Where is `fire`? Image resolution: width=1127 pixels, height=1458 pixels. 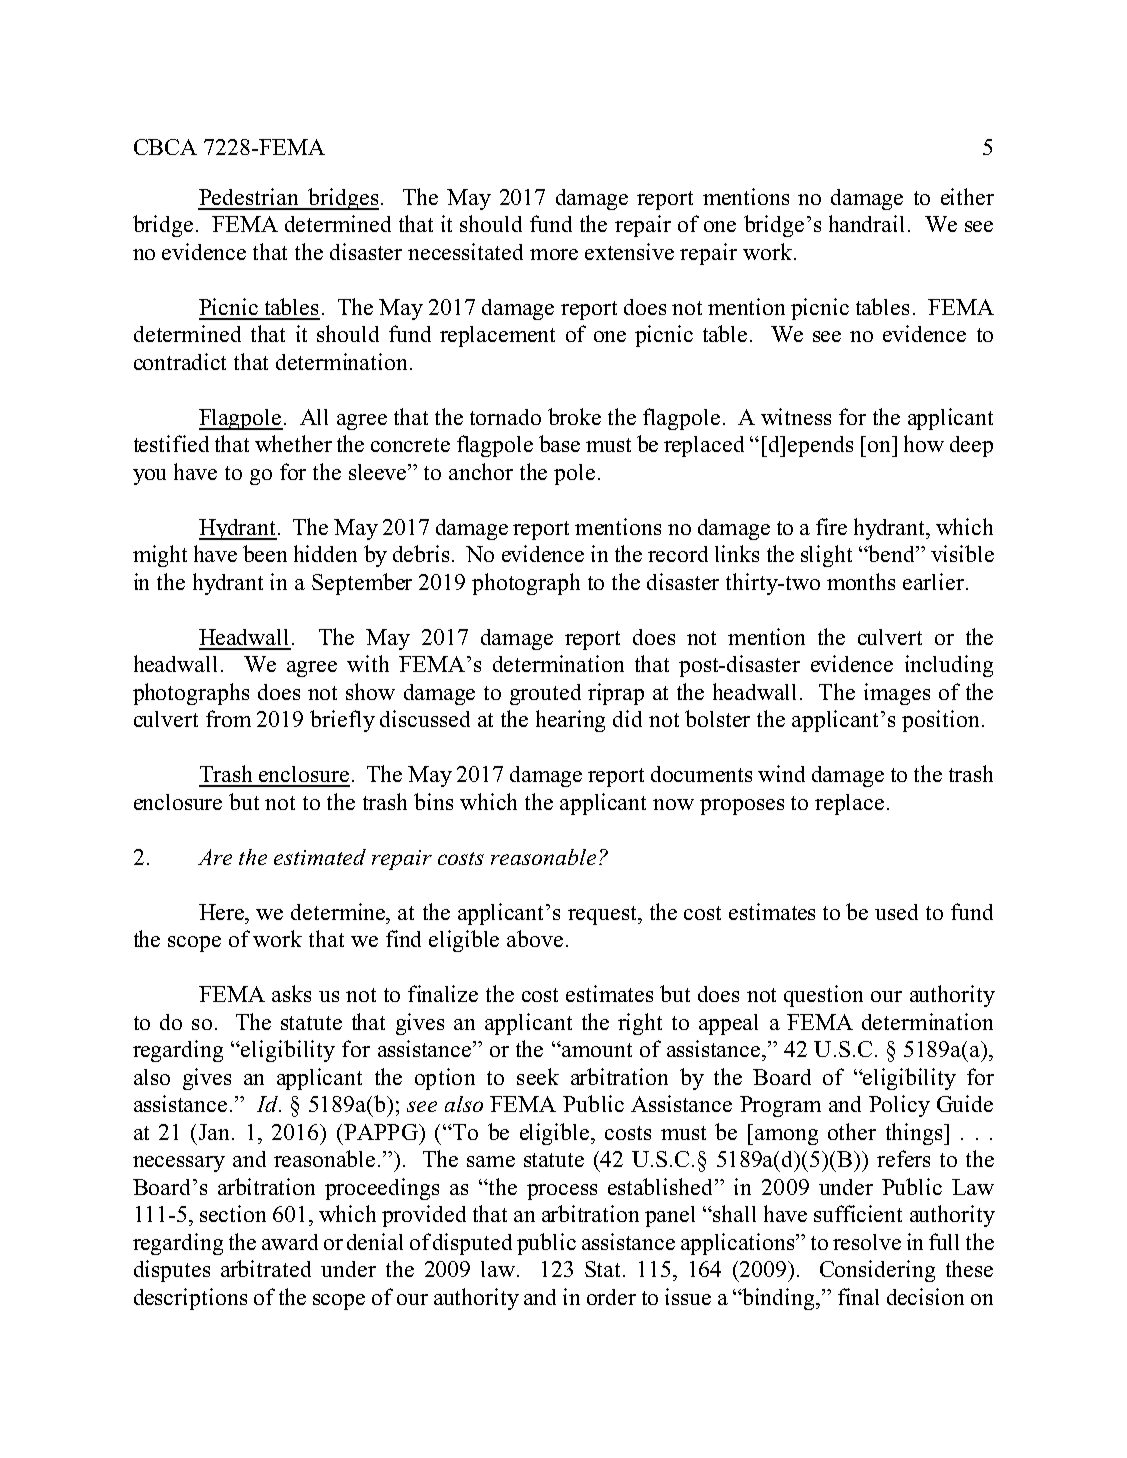 fire is located at coordinates (831, 526).
